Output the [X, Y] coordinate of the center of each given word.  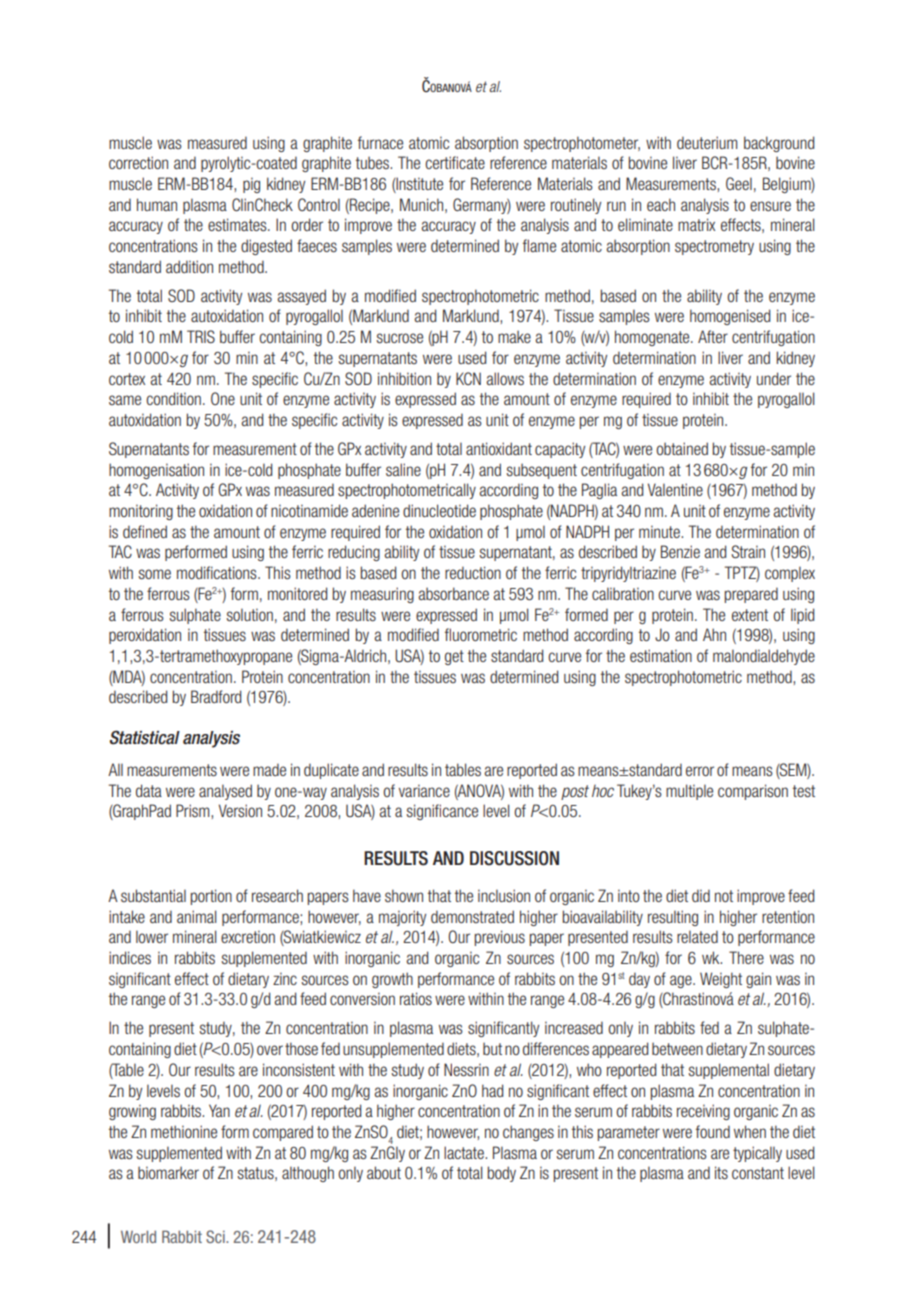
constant [758, 1173]
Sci [216, 1236]
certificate [455, 162]
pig [251, 185]
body [502, 1174]
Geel [739, 183]
